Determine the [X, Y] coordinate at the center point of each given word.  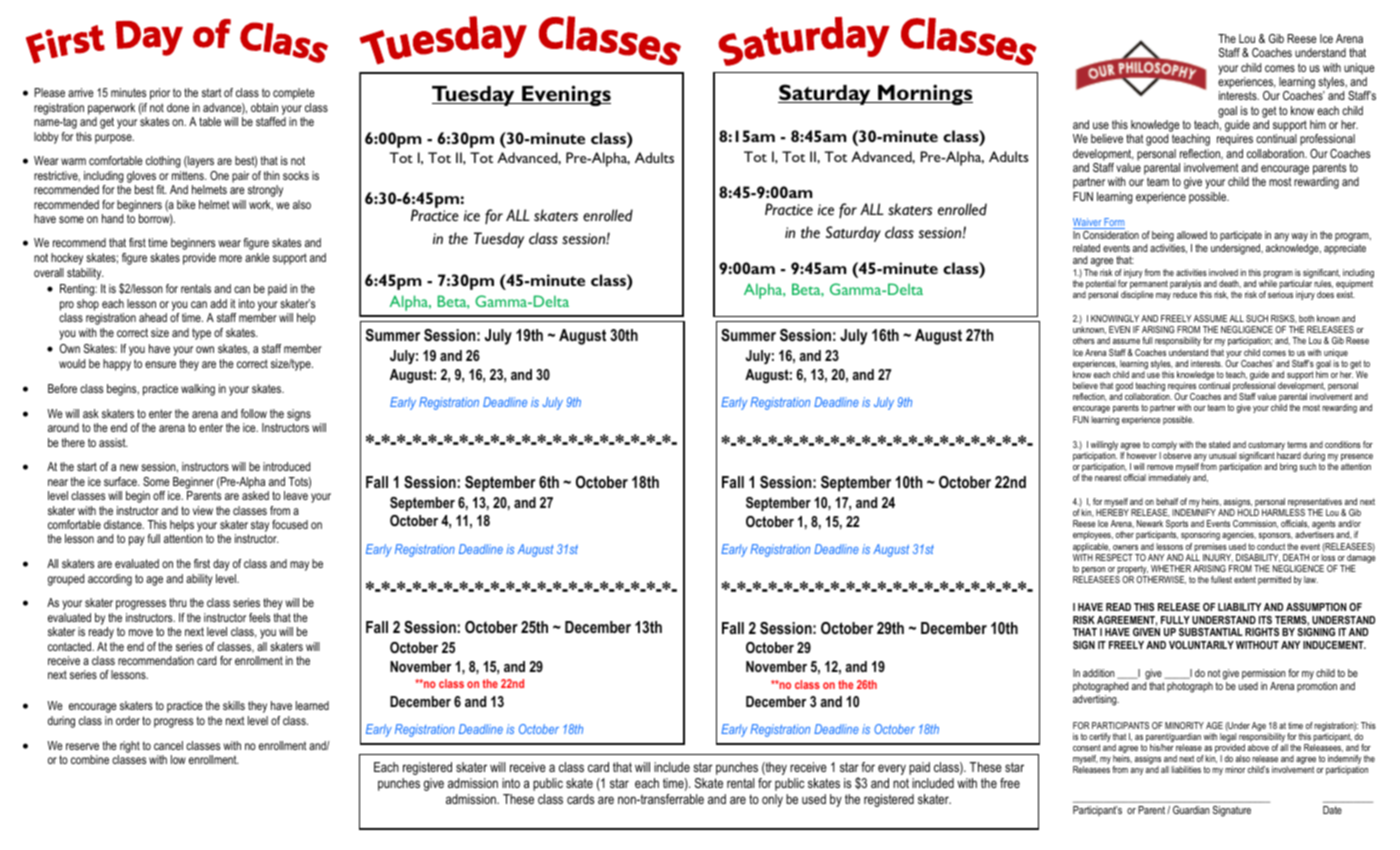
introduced [286, 466]
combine [90, 759]
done [178, 107]
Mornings [924, 94]
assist [113, 442]
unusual [1222, 455]
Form [1114, 223]
